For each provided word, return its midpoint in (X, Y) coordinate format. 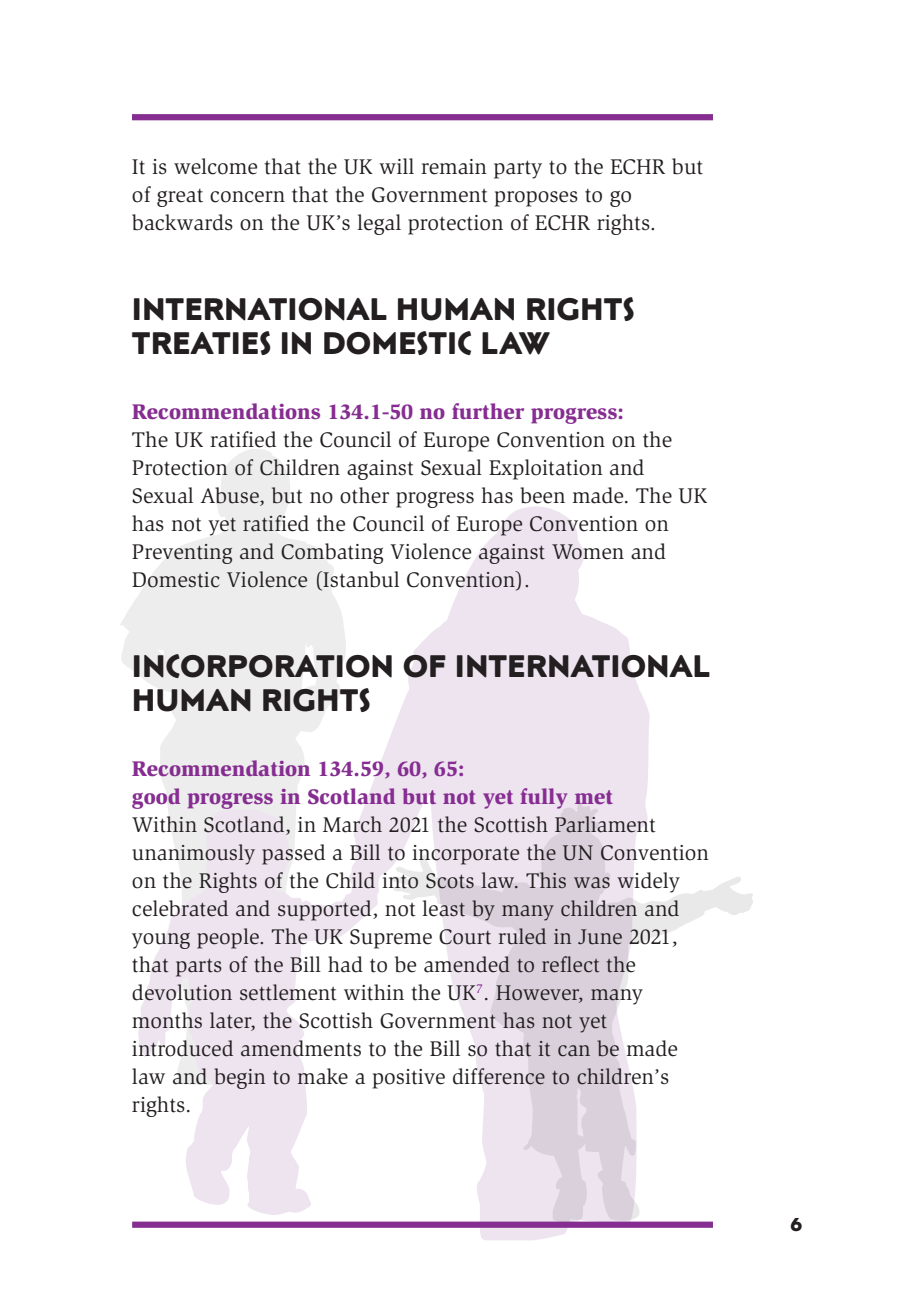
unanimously (194, 854)
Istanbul (360, 580)
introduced (182, 1048)
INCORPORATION (263, 666)
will (396, 166)
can (574, 1051)
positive (408, 1079)
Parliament (605, 824)
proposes (536, 199)
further (488, 411)
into (400, 881)
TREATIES (201, 343)
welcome (215, 166)
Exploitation (546, 469)
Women (588, 552)
